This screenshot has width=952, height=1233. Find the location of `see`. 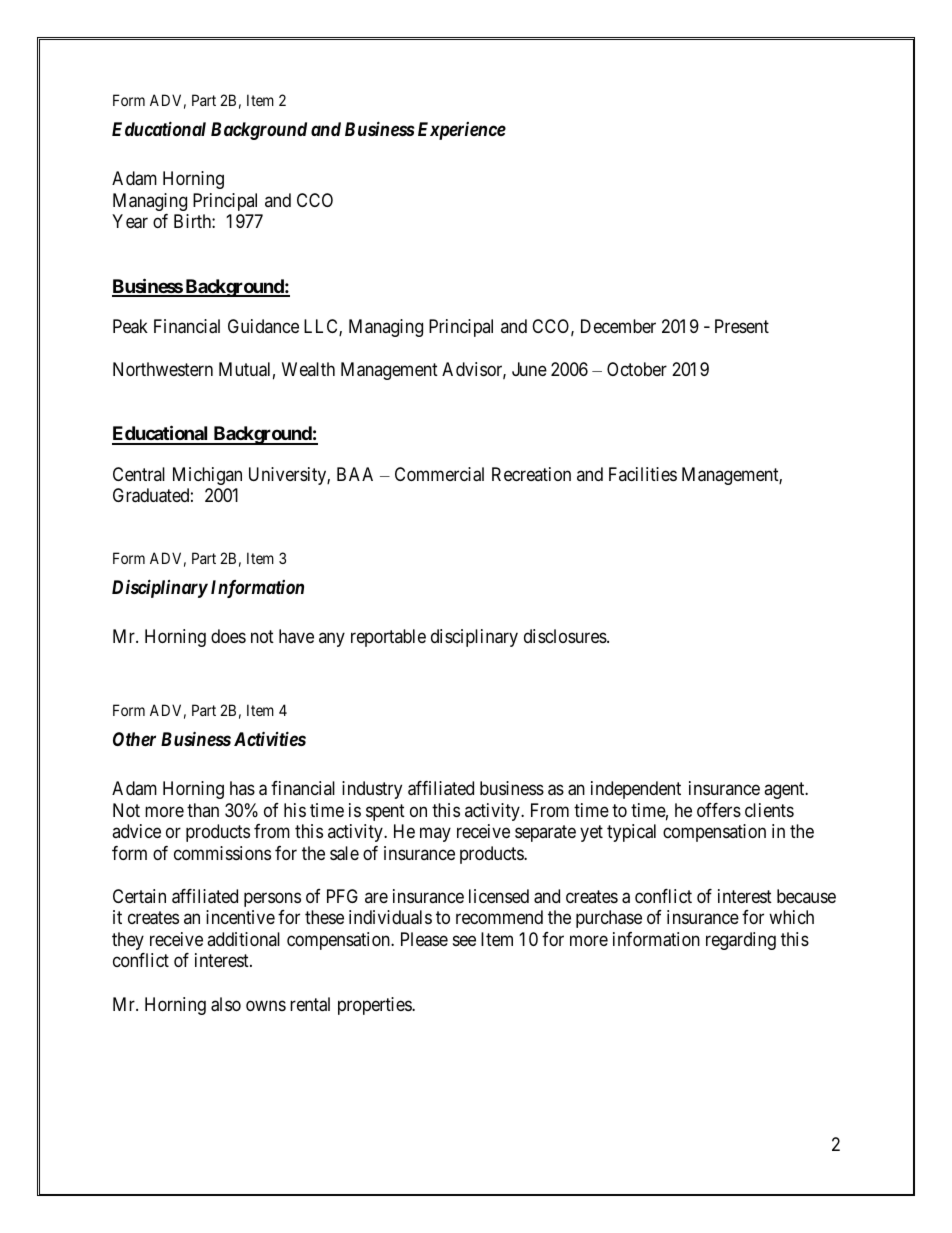

see is located at coordinates (464, 940).
